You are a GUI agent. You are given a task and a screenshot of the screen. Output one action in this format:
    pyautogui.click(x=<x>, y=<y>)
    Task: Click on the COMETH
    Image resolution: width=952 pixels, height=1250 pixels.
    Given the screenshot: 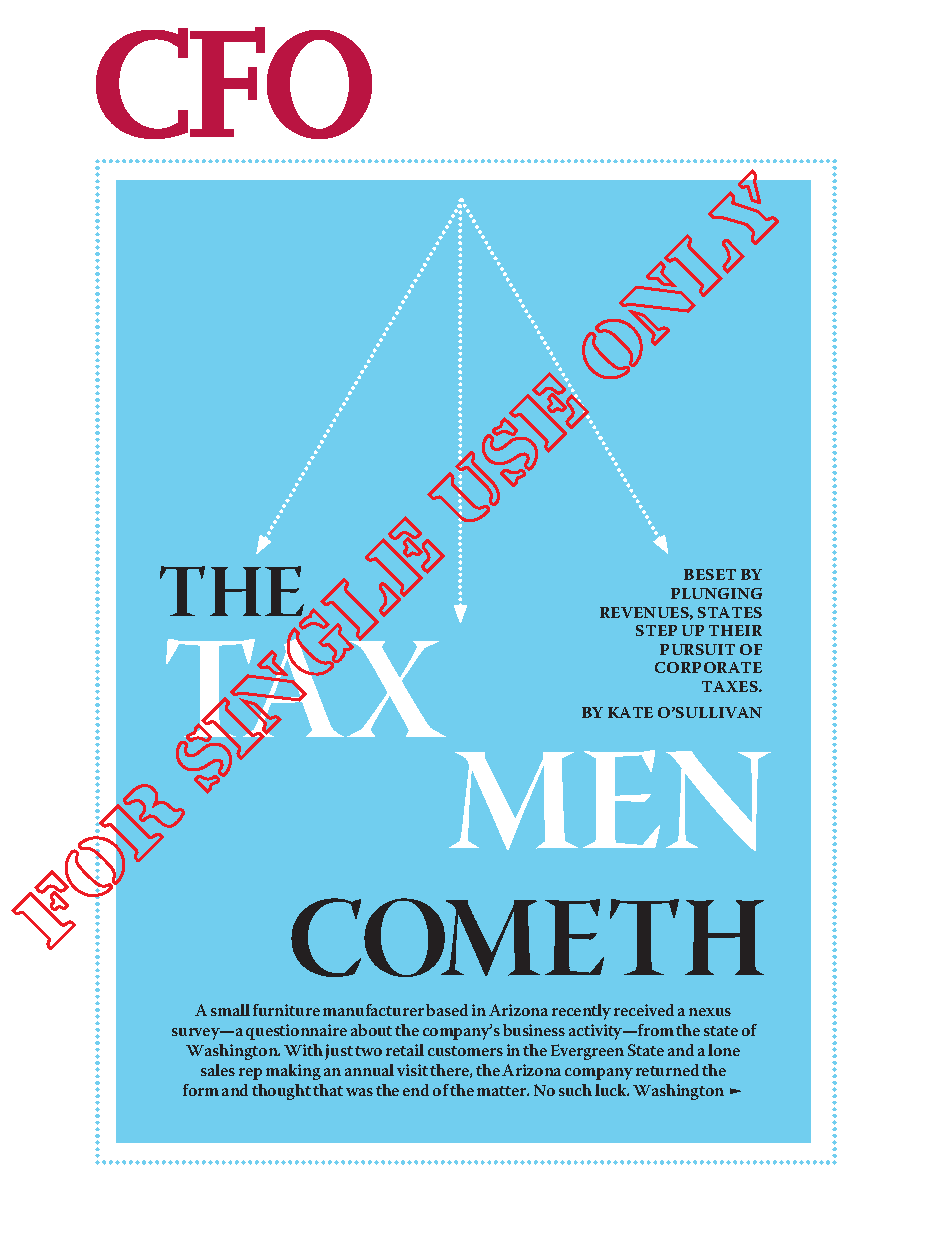 What is the action you would take?
    pyautogui.click(x=527, y=937)
